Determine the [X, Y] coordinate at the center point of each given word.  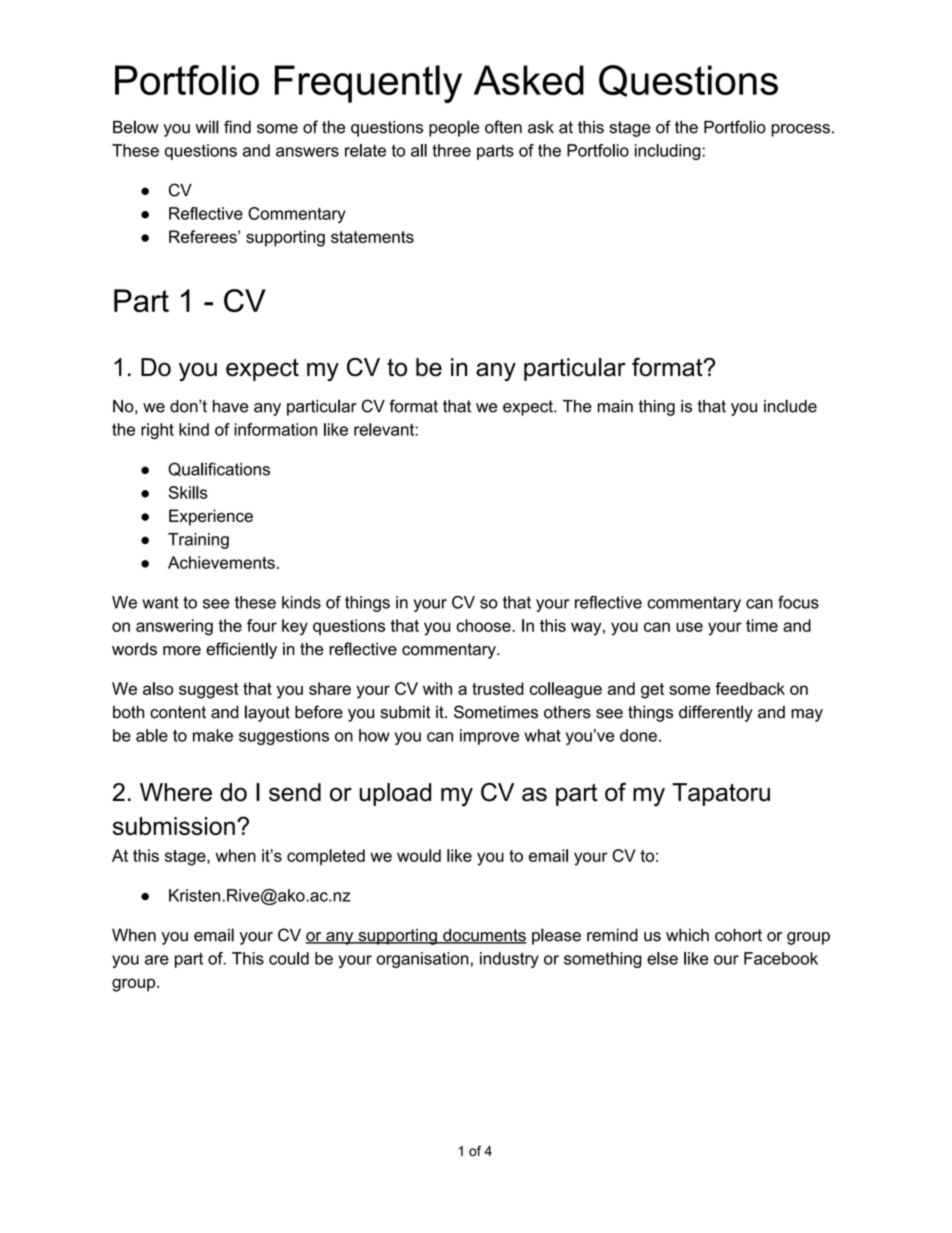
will [207, 127]
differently [716, 713]
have [230, 406]
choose [484, 625]
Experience [211, 517]
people [454, 128]
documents [484, 936]
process [800, 130]
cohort [738, 935]
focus [798, 602]
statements [372, 237]
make [213, 735]
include [790, 406]
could [289, 958]
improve [489, 737]
